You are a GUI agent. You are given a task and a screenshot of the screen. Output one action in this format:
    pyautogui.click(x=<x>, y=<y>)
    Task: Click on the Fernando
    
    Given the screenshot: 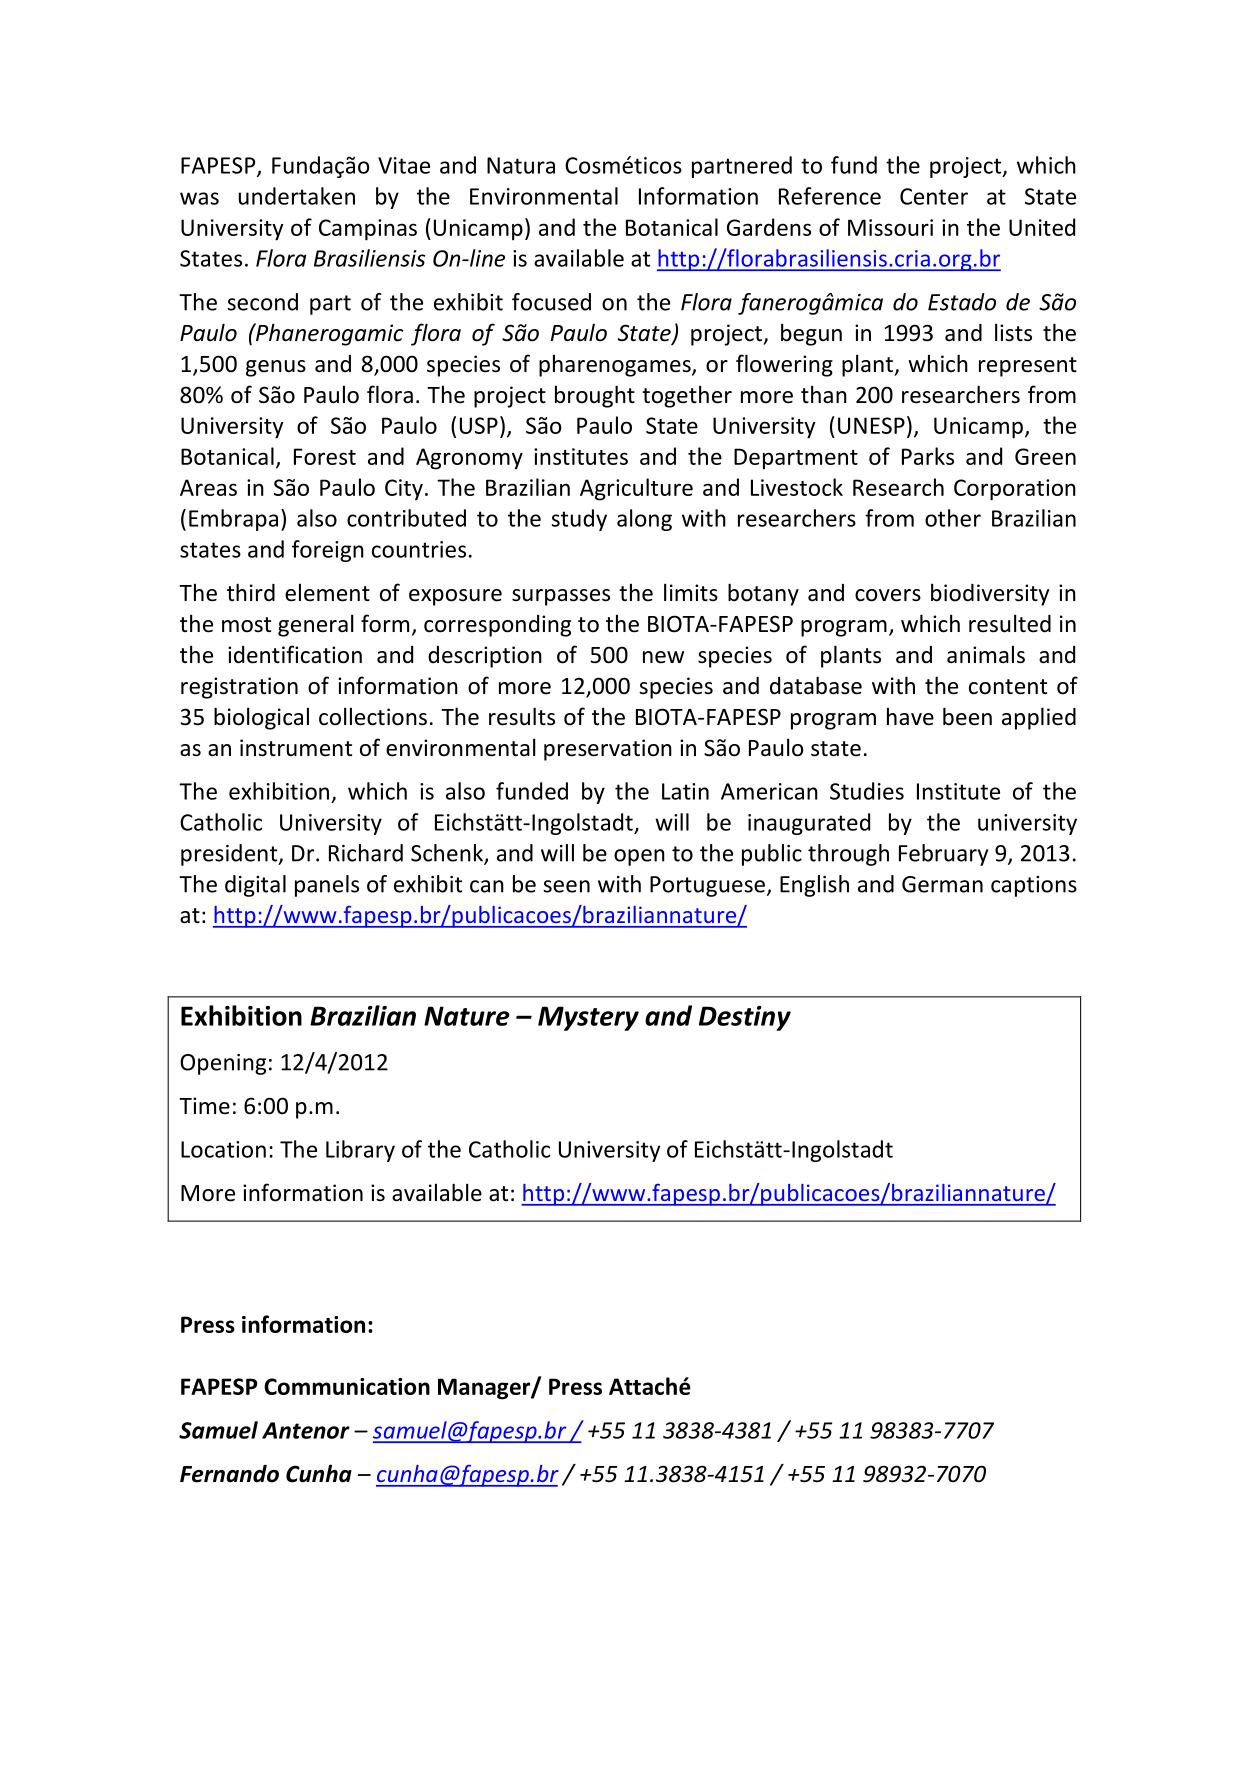 What is the action you would take?
    pyautogui.click(x=229, y=1474)
